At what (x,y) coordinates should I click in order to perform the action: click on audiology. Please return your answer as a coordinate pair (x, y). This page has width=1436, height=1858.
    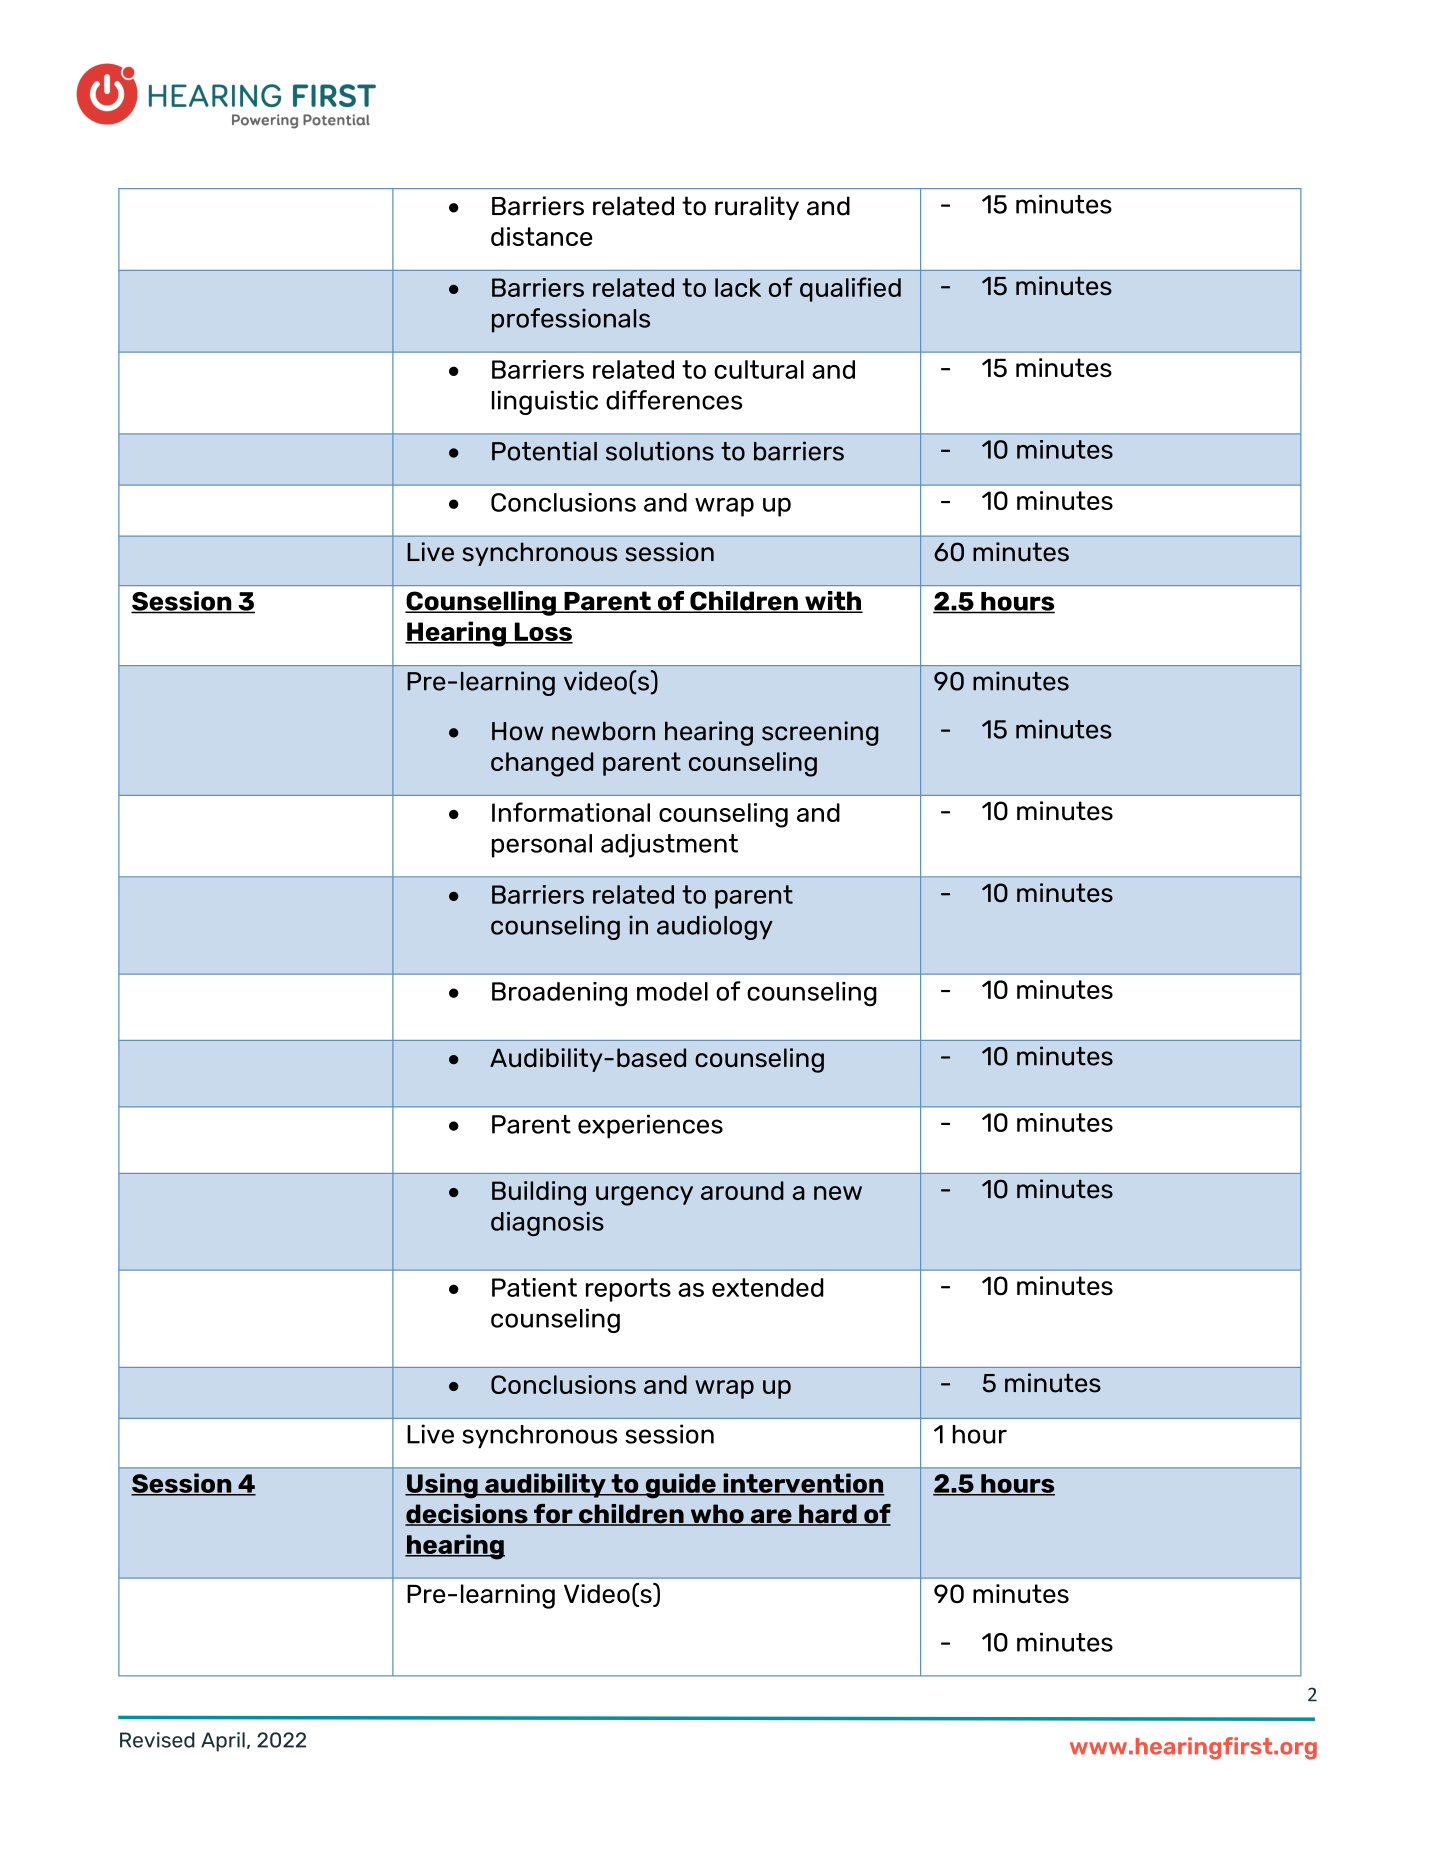
    Looking at the image, I should click on (715, 927).
